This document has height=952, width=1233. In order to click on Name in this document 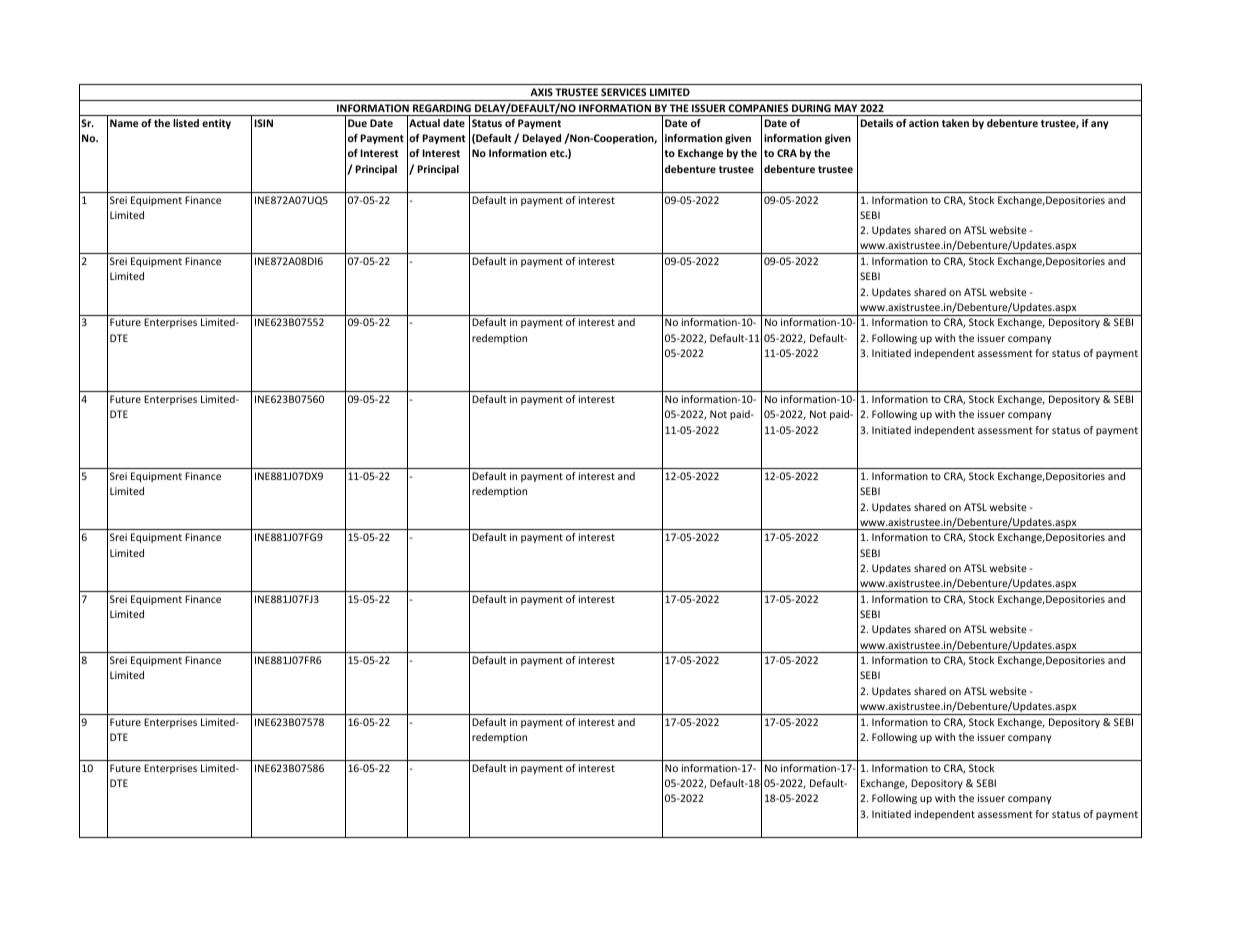, I will do `click(124, 123)`.
